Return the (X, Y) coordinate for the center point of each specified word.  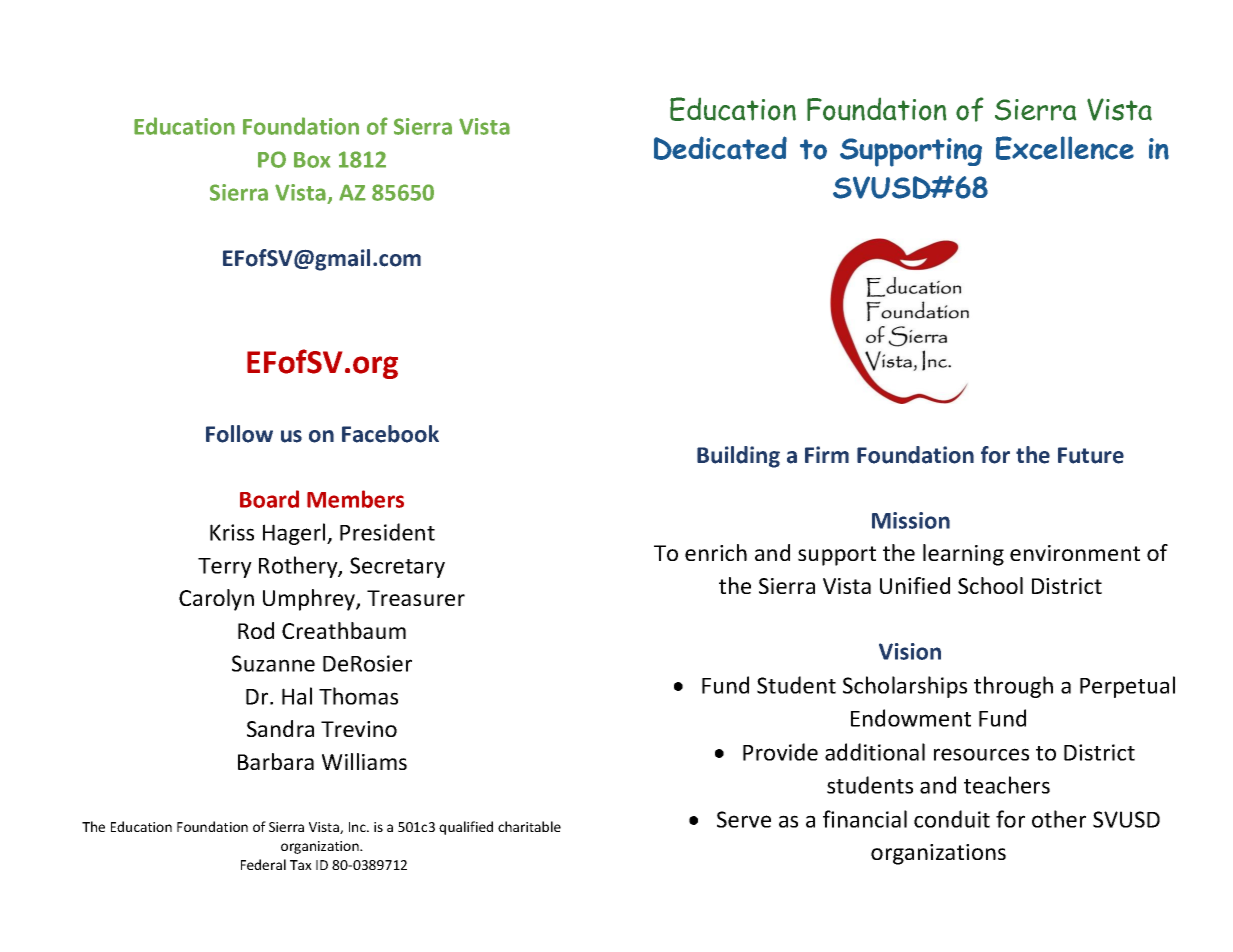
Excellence (1065, 148)
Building (738, 457)
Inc (358, 827)
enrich (716, 552)
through (1013, 687)
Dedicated (720, 148)
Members (355, 499)
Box (312, 160)
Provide (780, 752)
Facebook (390, 434)
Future (1091, 455)
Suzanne (273, 663)
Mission (911, 520)
